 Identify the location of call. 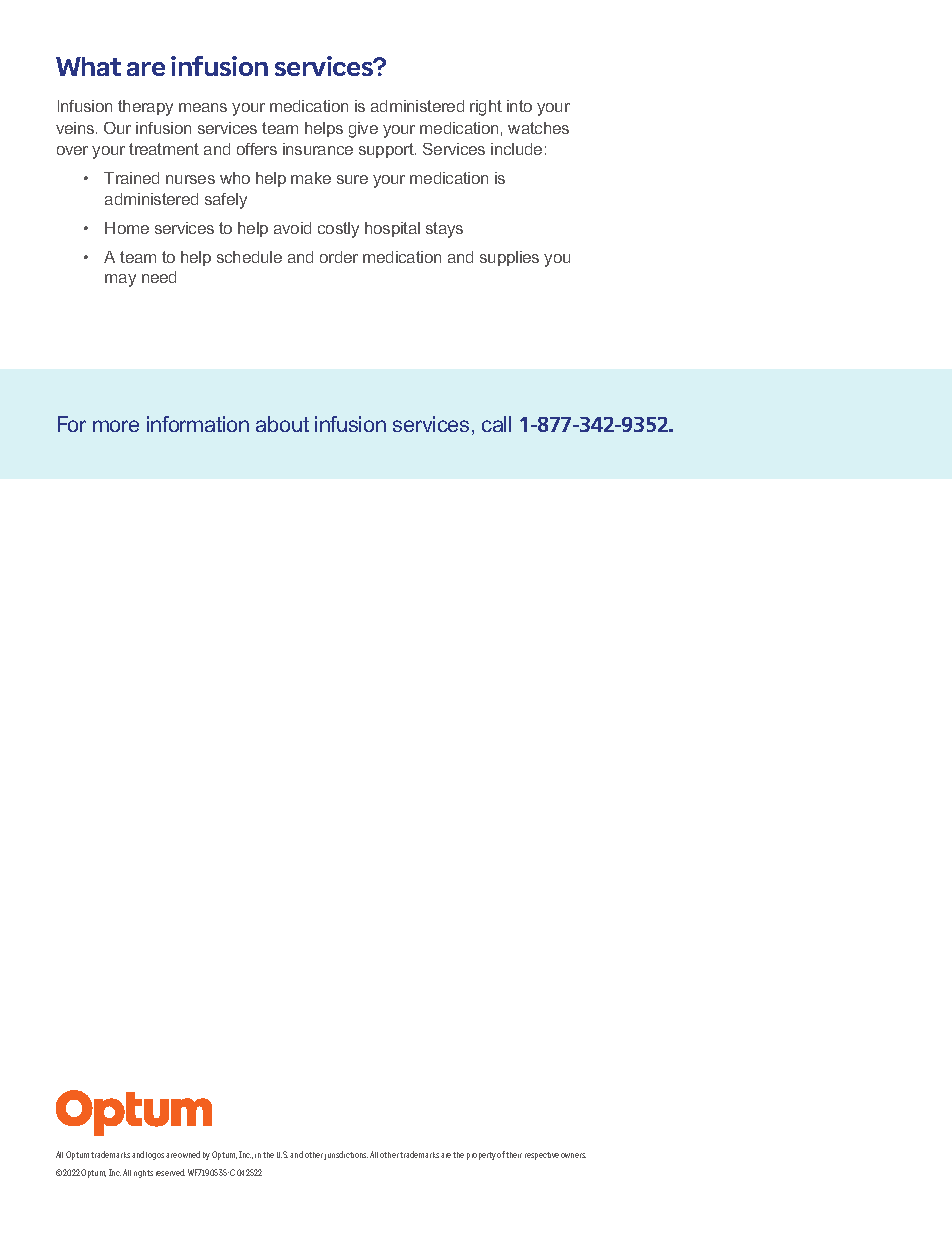
(496, 424).
